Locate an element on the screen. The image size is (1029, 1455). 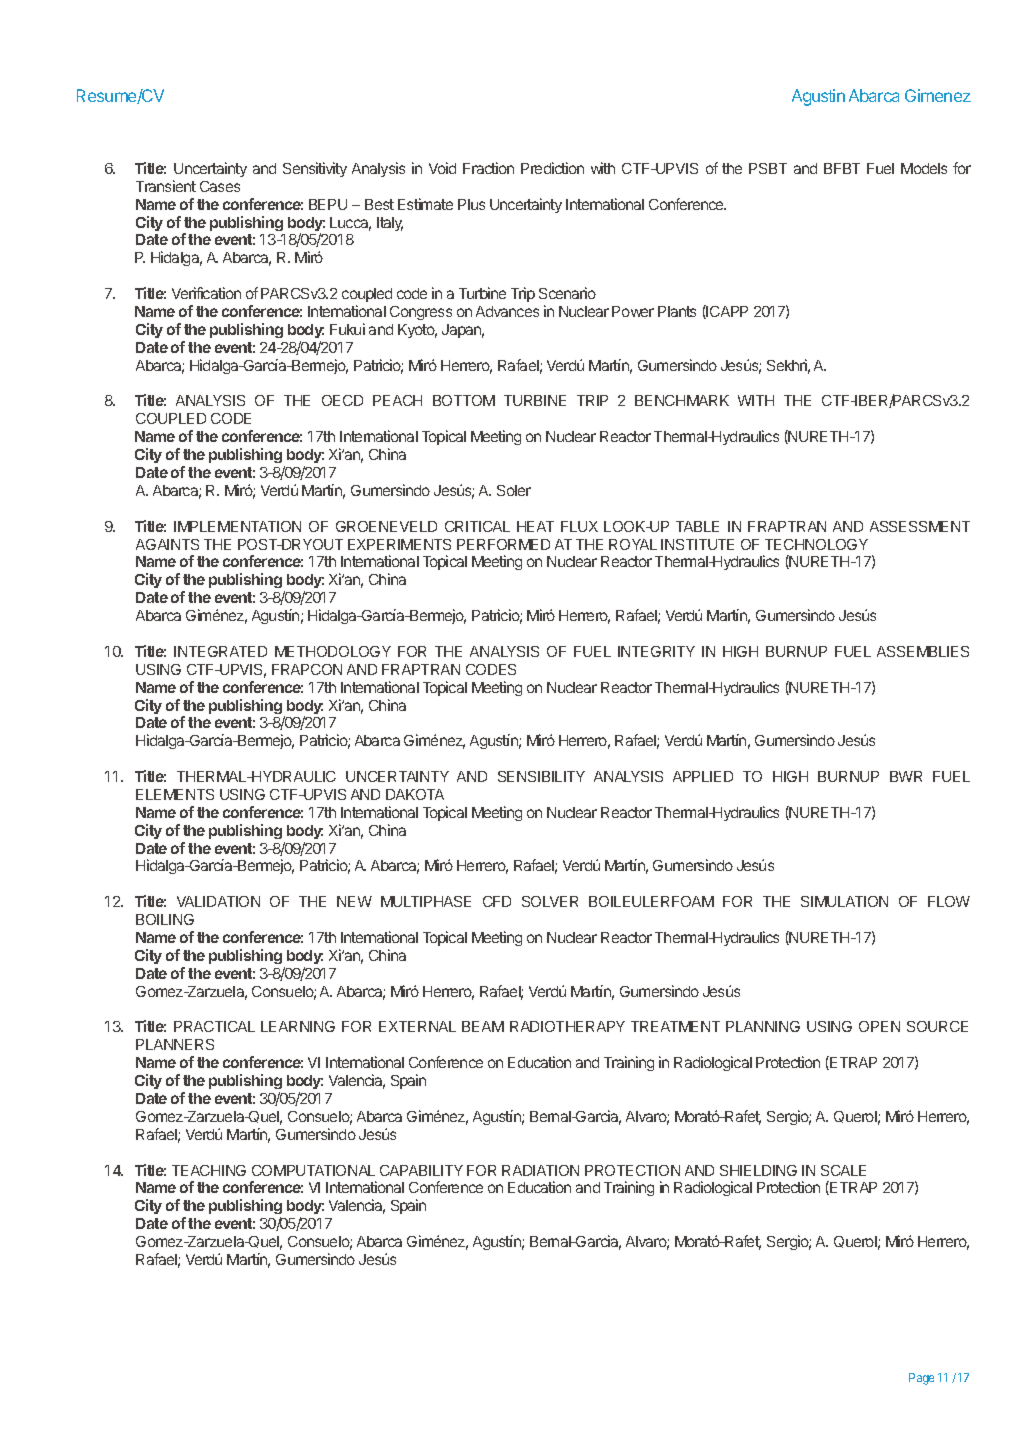
SOLVER is located at coordinates (550, 901).
